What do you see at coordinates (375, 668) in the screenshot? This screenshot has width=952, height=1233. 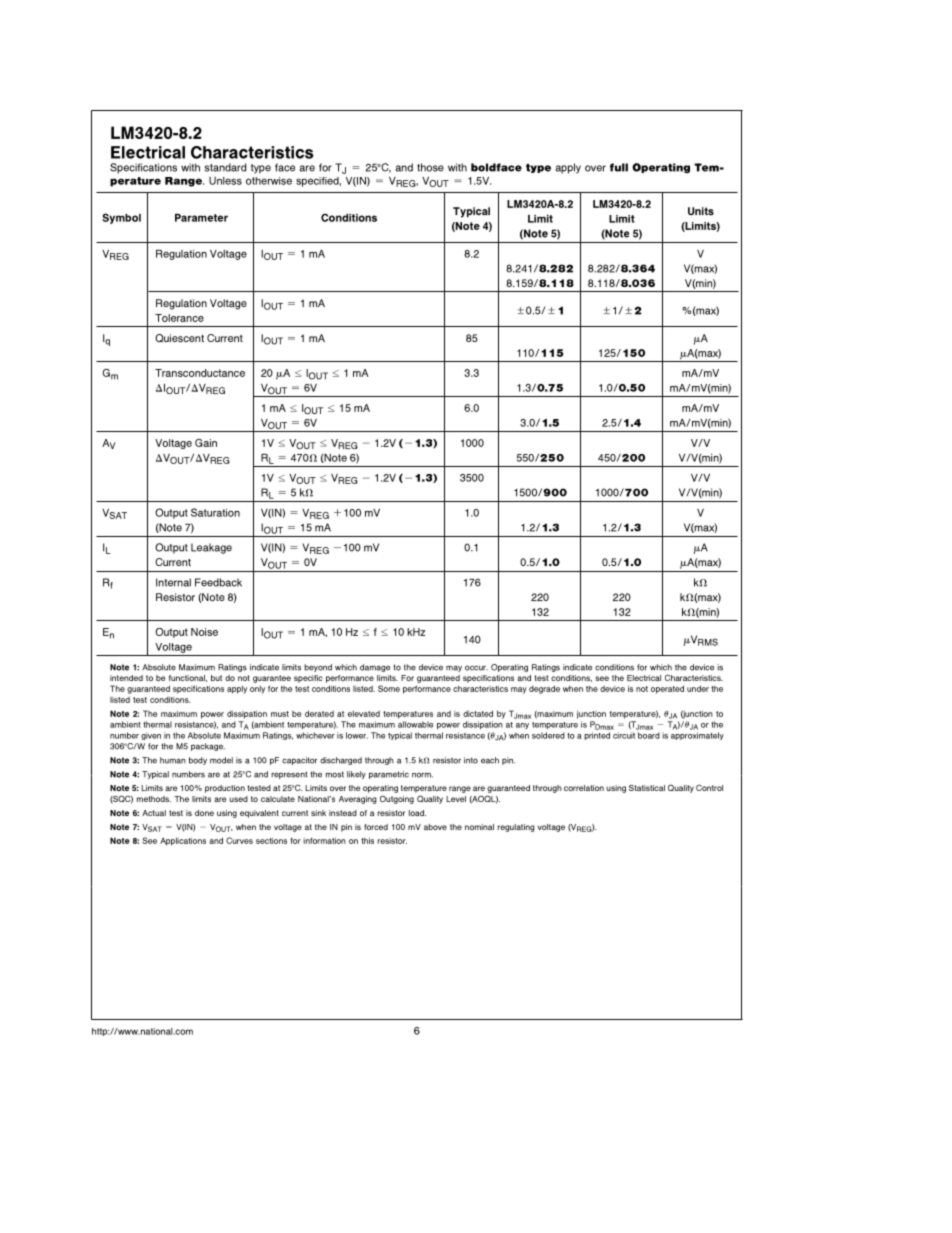 I see `damage` at bounding box center [375, 668].
